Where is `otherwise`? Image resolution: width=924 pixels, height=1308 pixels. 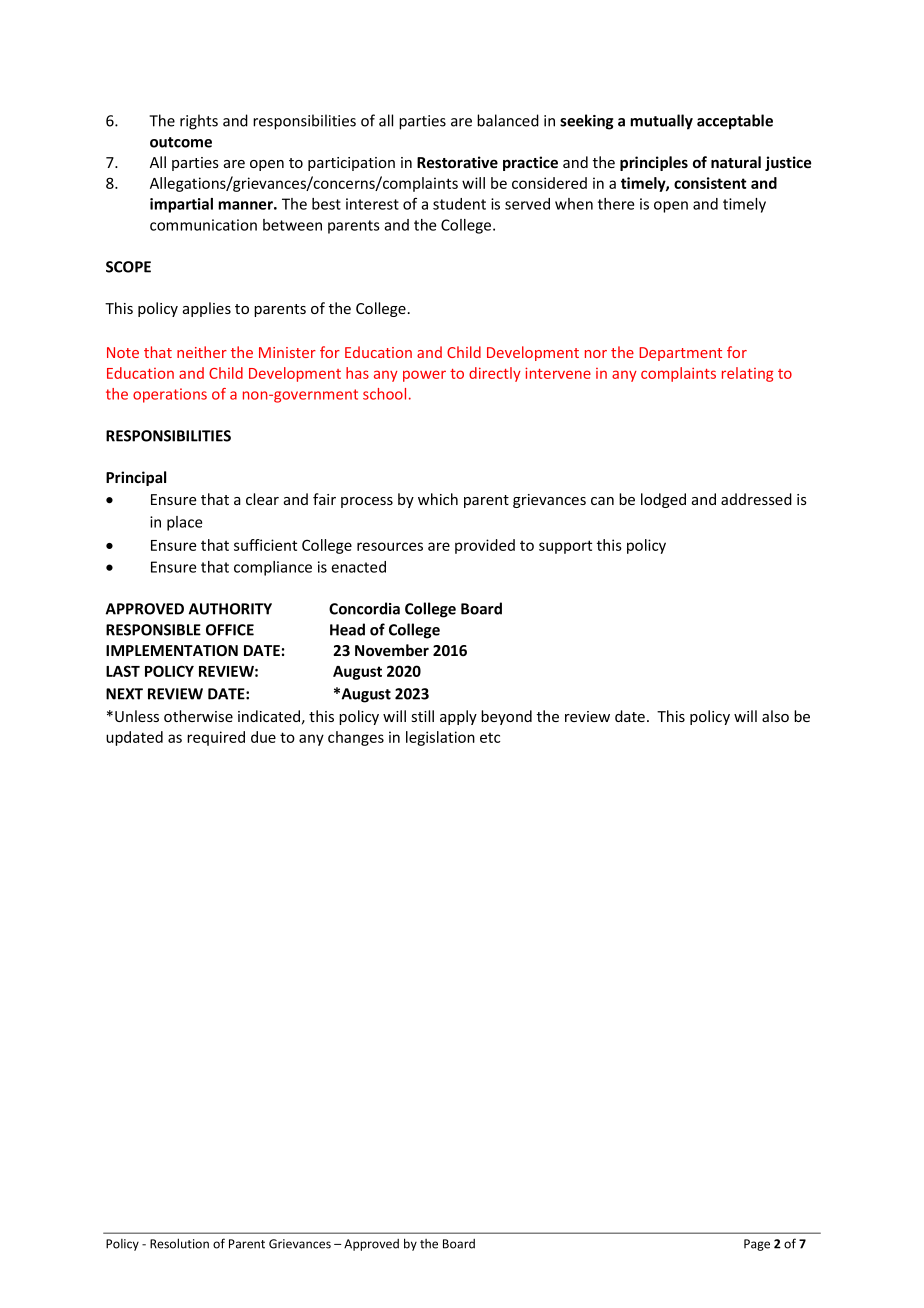
otherwise is located at coordinates (198, 716).
